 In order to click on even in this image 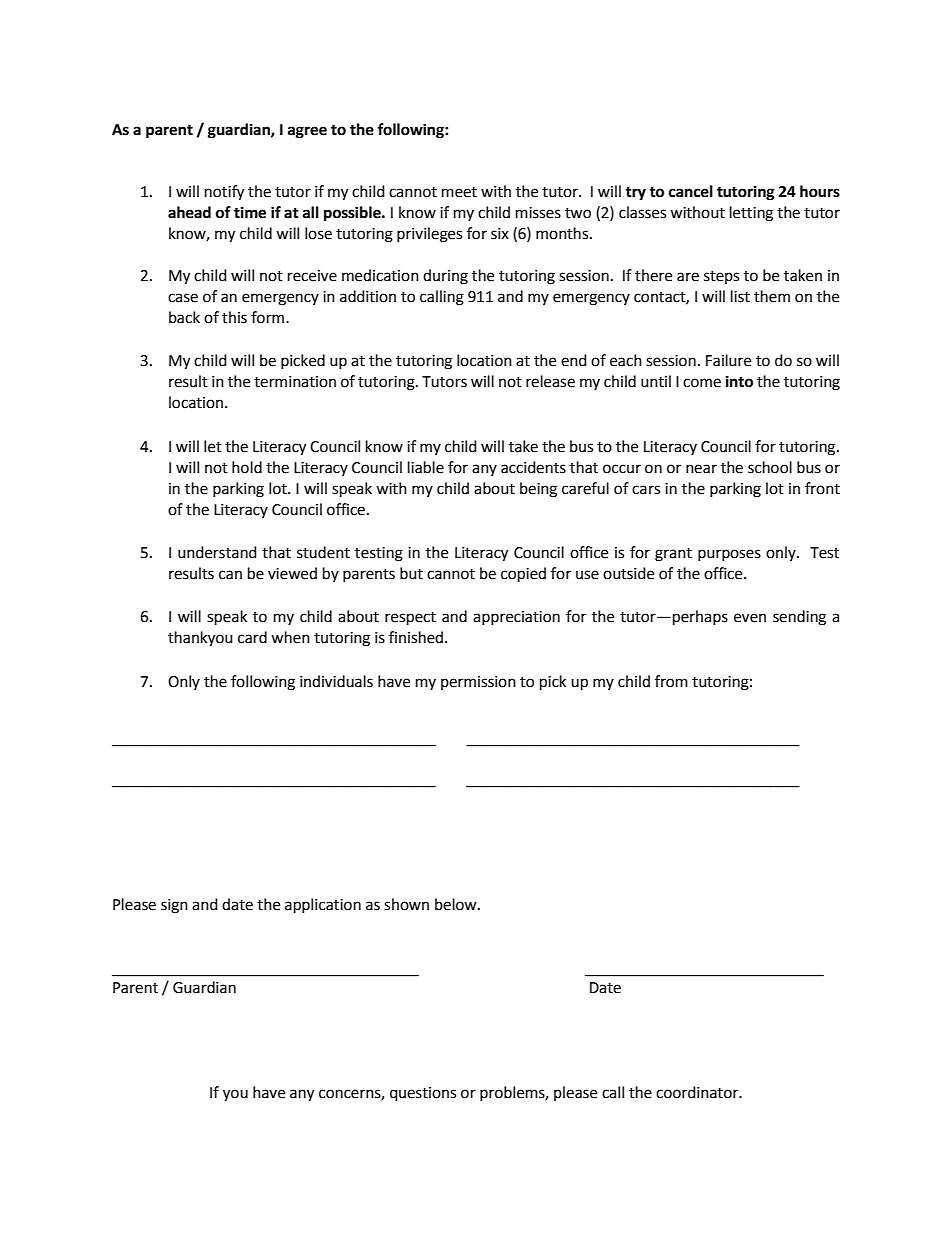, I will do `click(750, 618)`.
